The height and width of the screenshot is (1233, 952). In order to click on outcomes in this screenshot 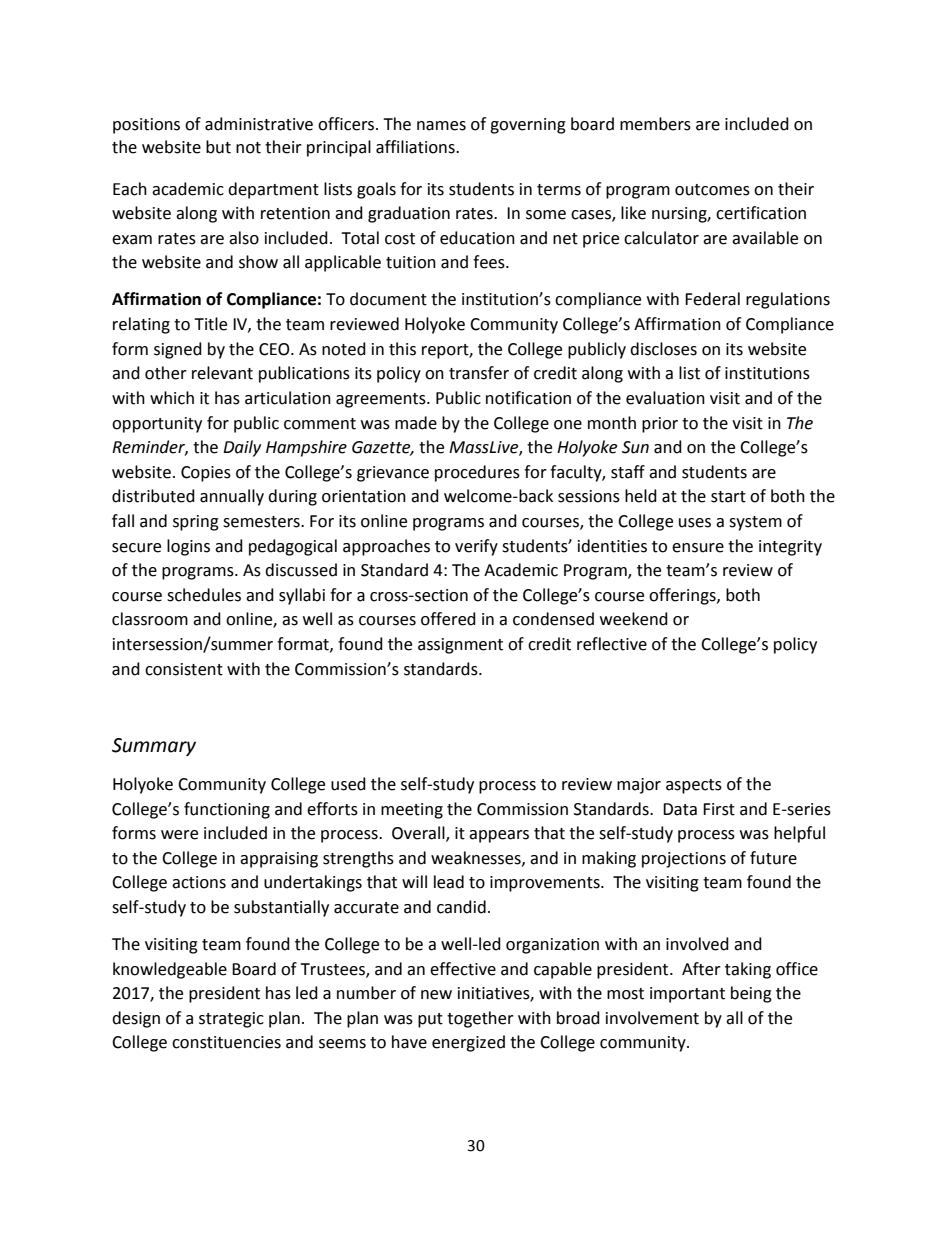, I will do `click(712, 190)`.
